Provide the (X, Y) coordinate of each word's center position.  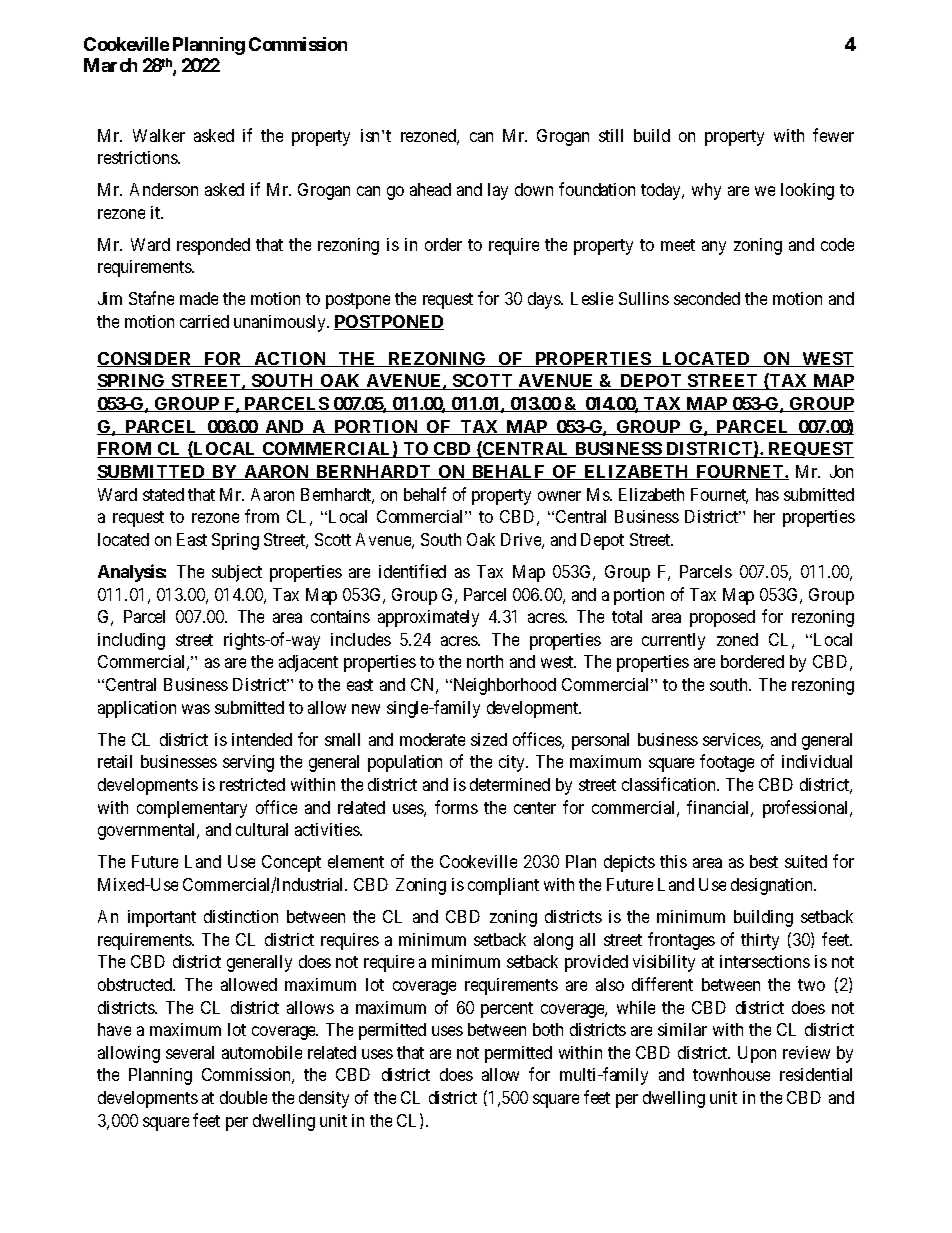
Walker (159, 135)
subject (237, 573)
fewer (833, 135)
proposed (722, 618)
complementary (192, 809)
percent (507, 1010)
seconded (707, 298)
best (764, 861)
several (190, 1052)
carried (204, 321)
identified (412, 571)
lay (498, 191)
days (545, 300)
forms (456, 807)
